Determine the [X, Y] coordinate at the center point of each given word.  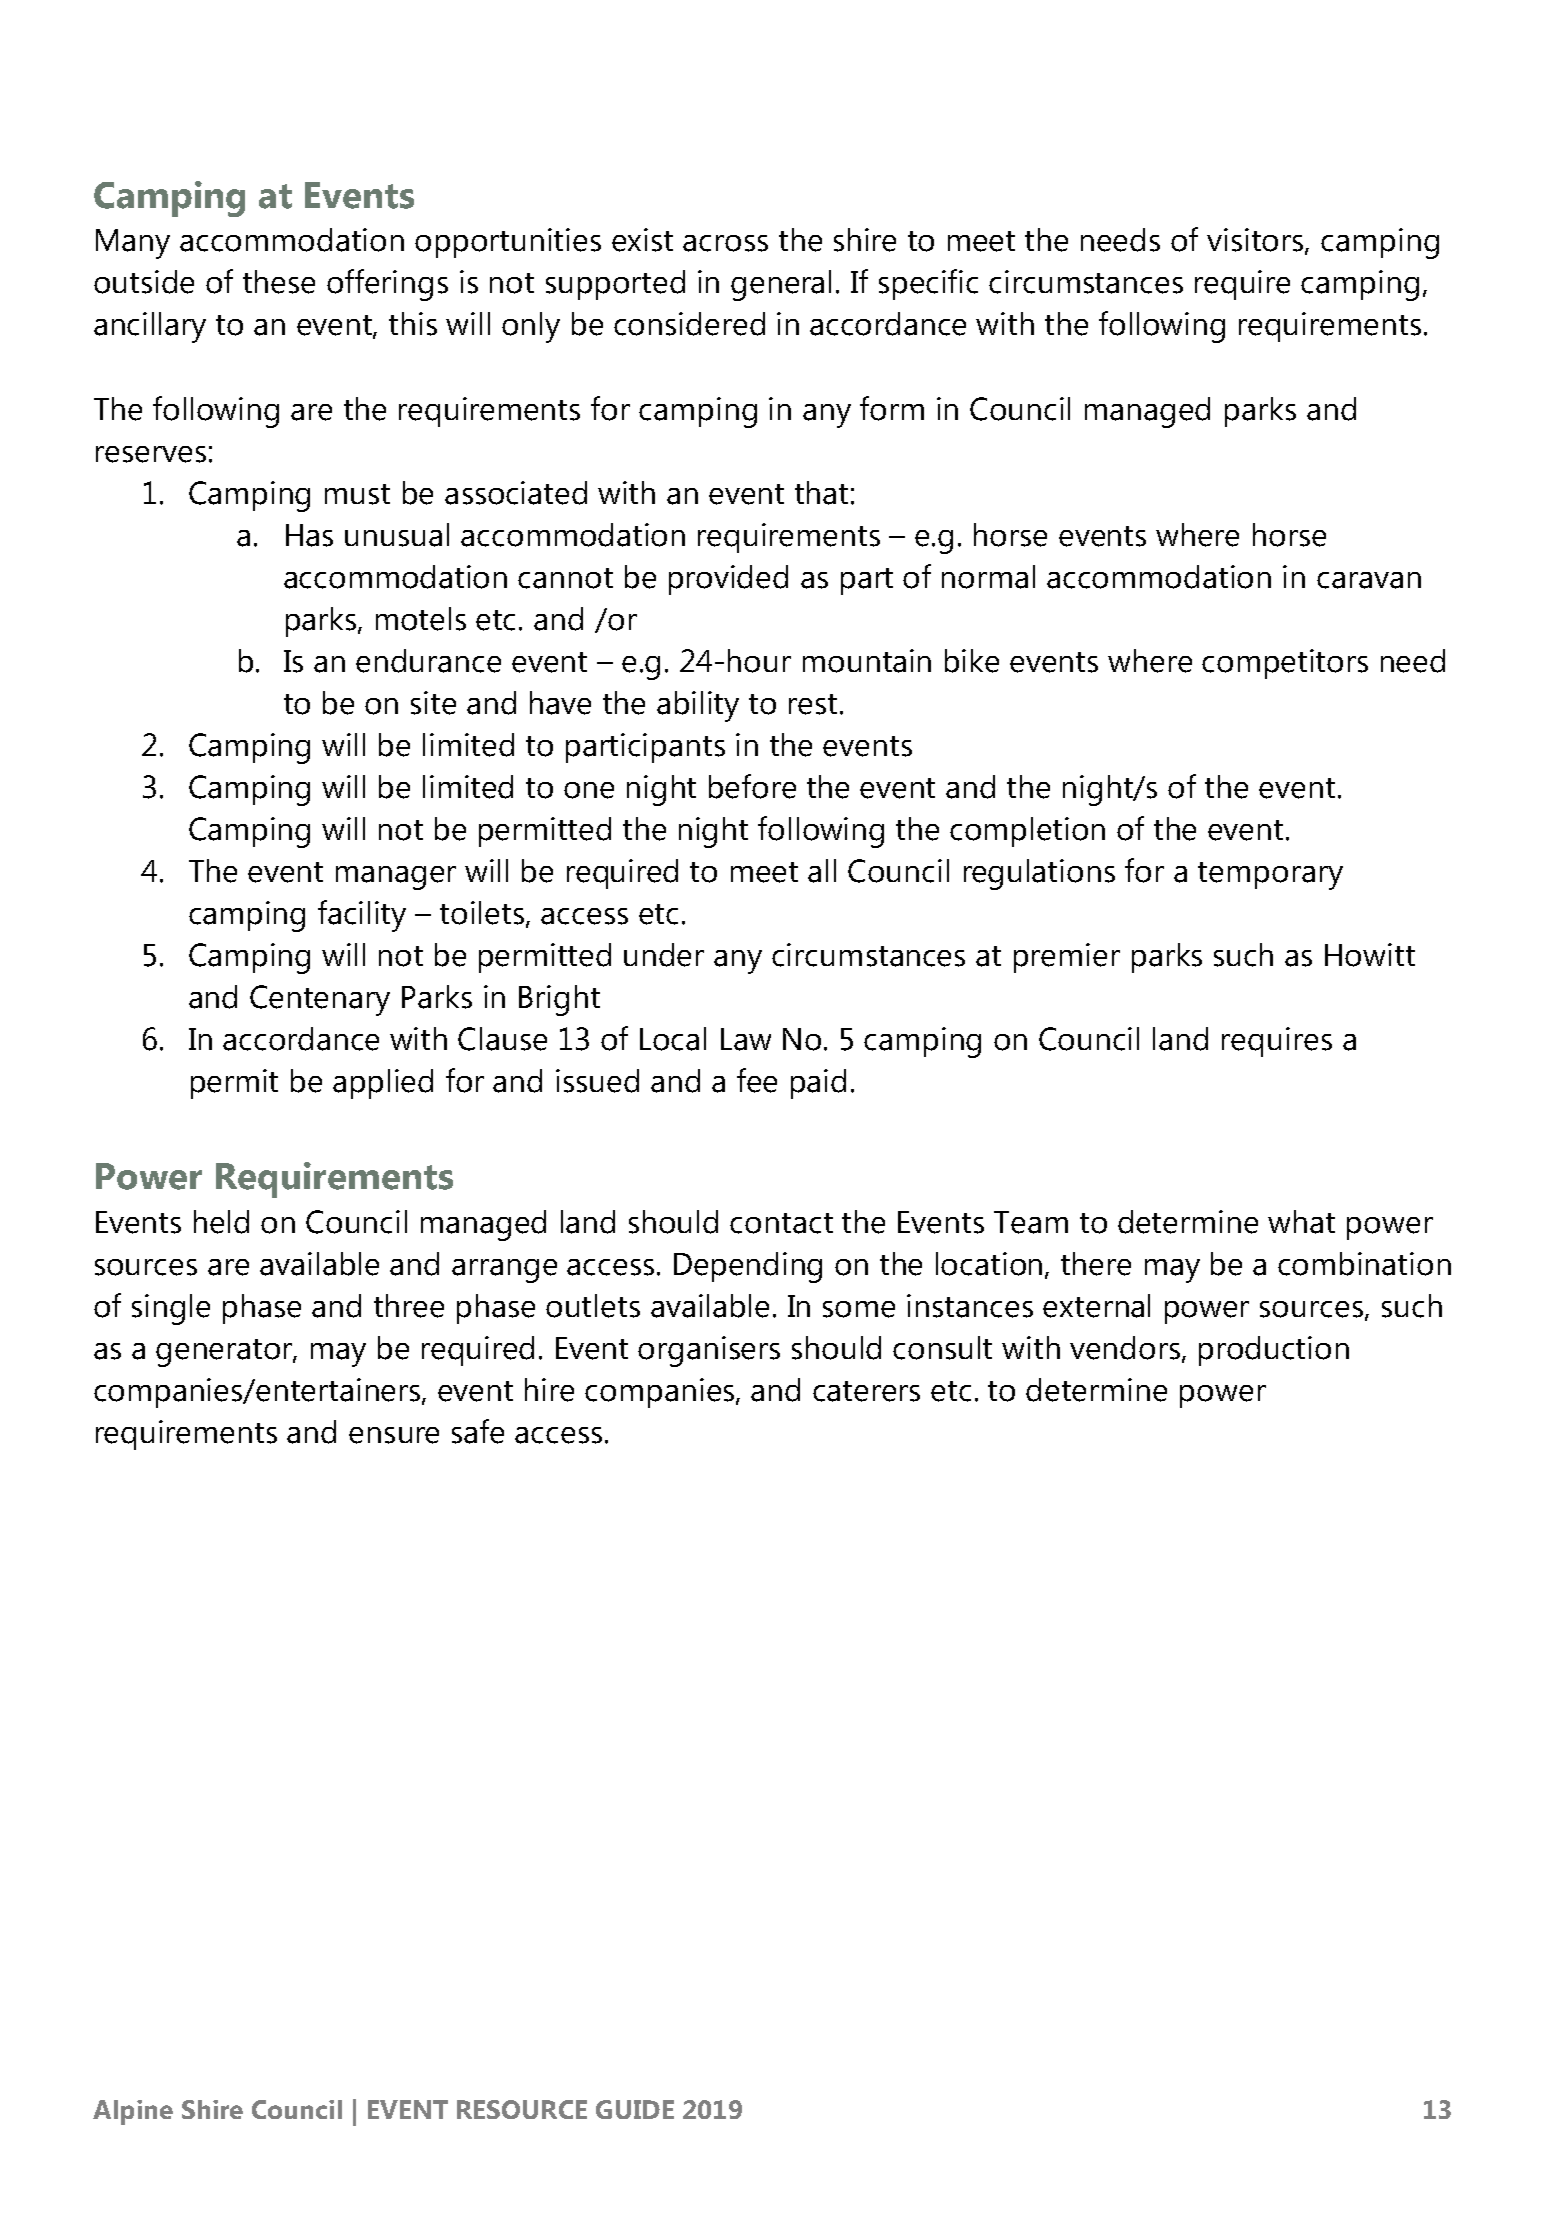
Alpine [133, 2112]
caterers [866, 1391]
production [1274, 1351]
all [822, 871]
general [781, 285]
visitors [1256, 241]
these [279, 282]
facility [362, 916]
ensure [394, 1435]
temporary [1270, 876]
